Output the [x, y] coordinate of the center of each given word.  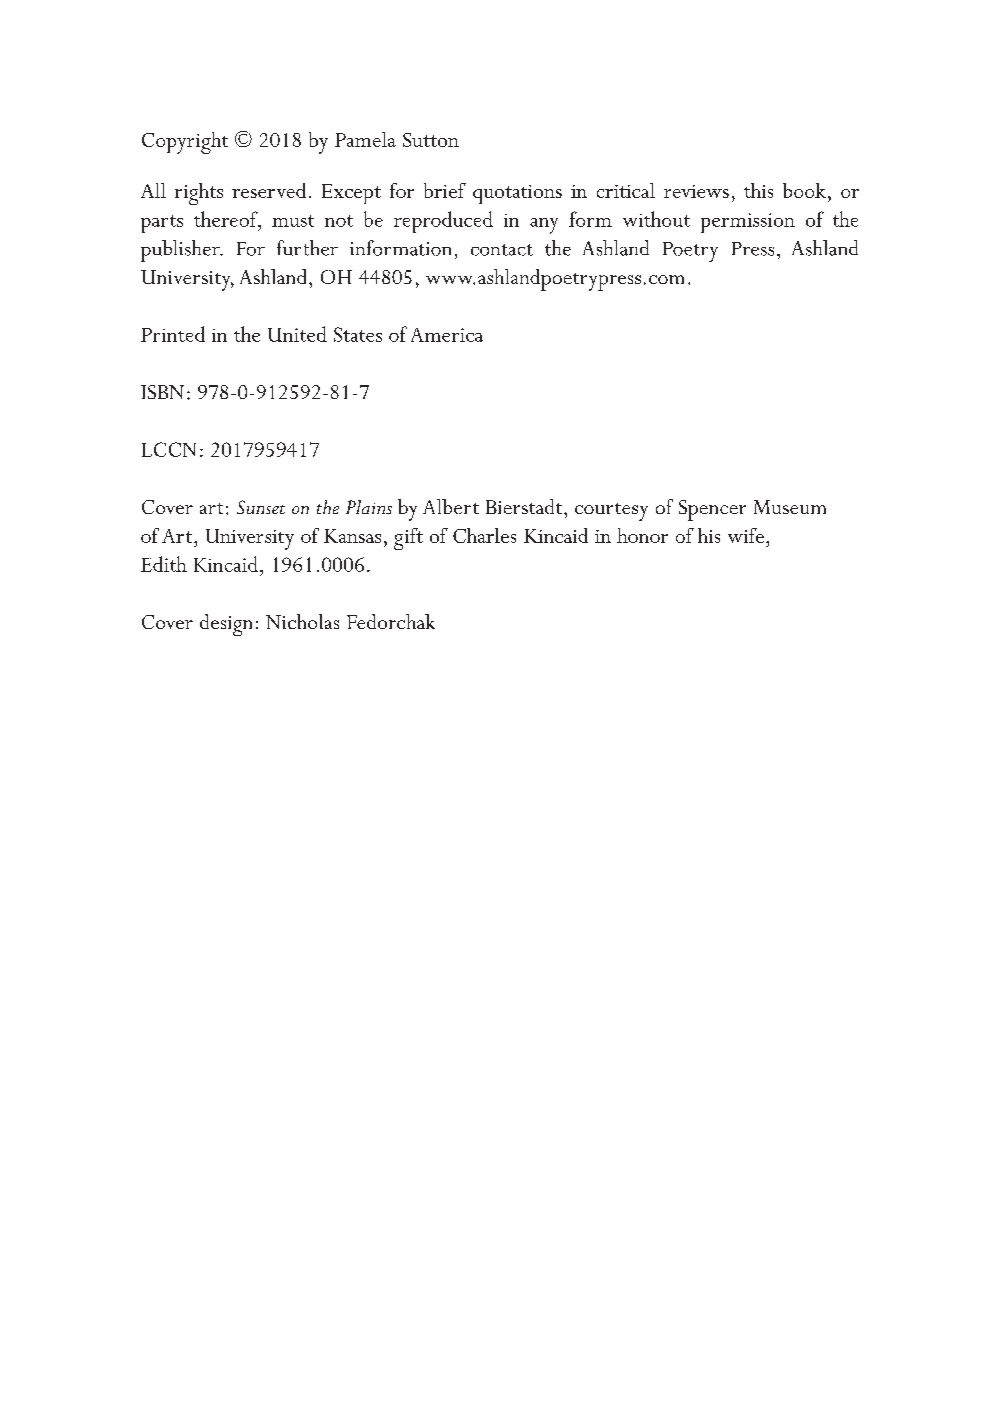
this [758, 190]
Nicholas [302, 621]
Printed [173, 334]
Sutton [431, 140]
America [447, 335]
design [226, 625]
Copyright [185, 143]
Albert [451, 506]
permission [748, 223]
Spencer [712, 510]
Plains [369, 507]
